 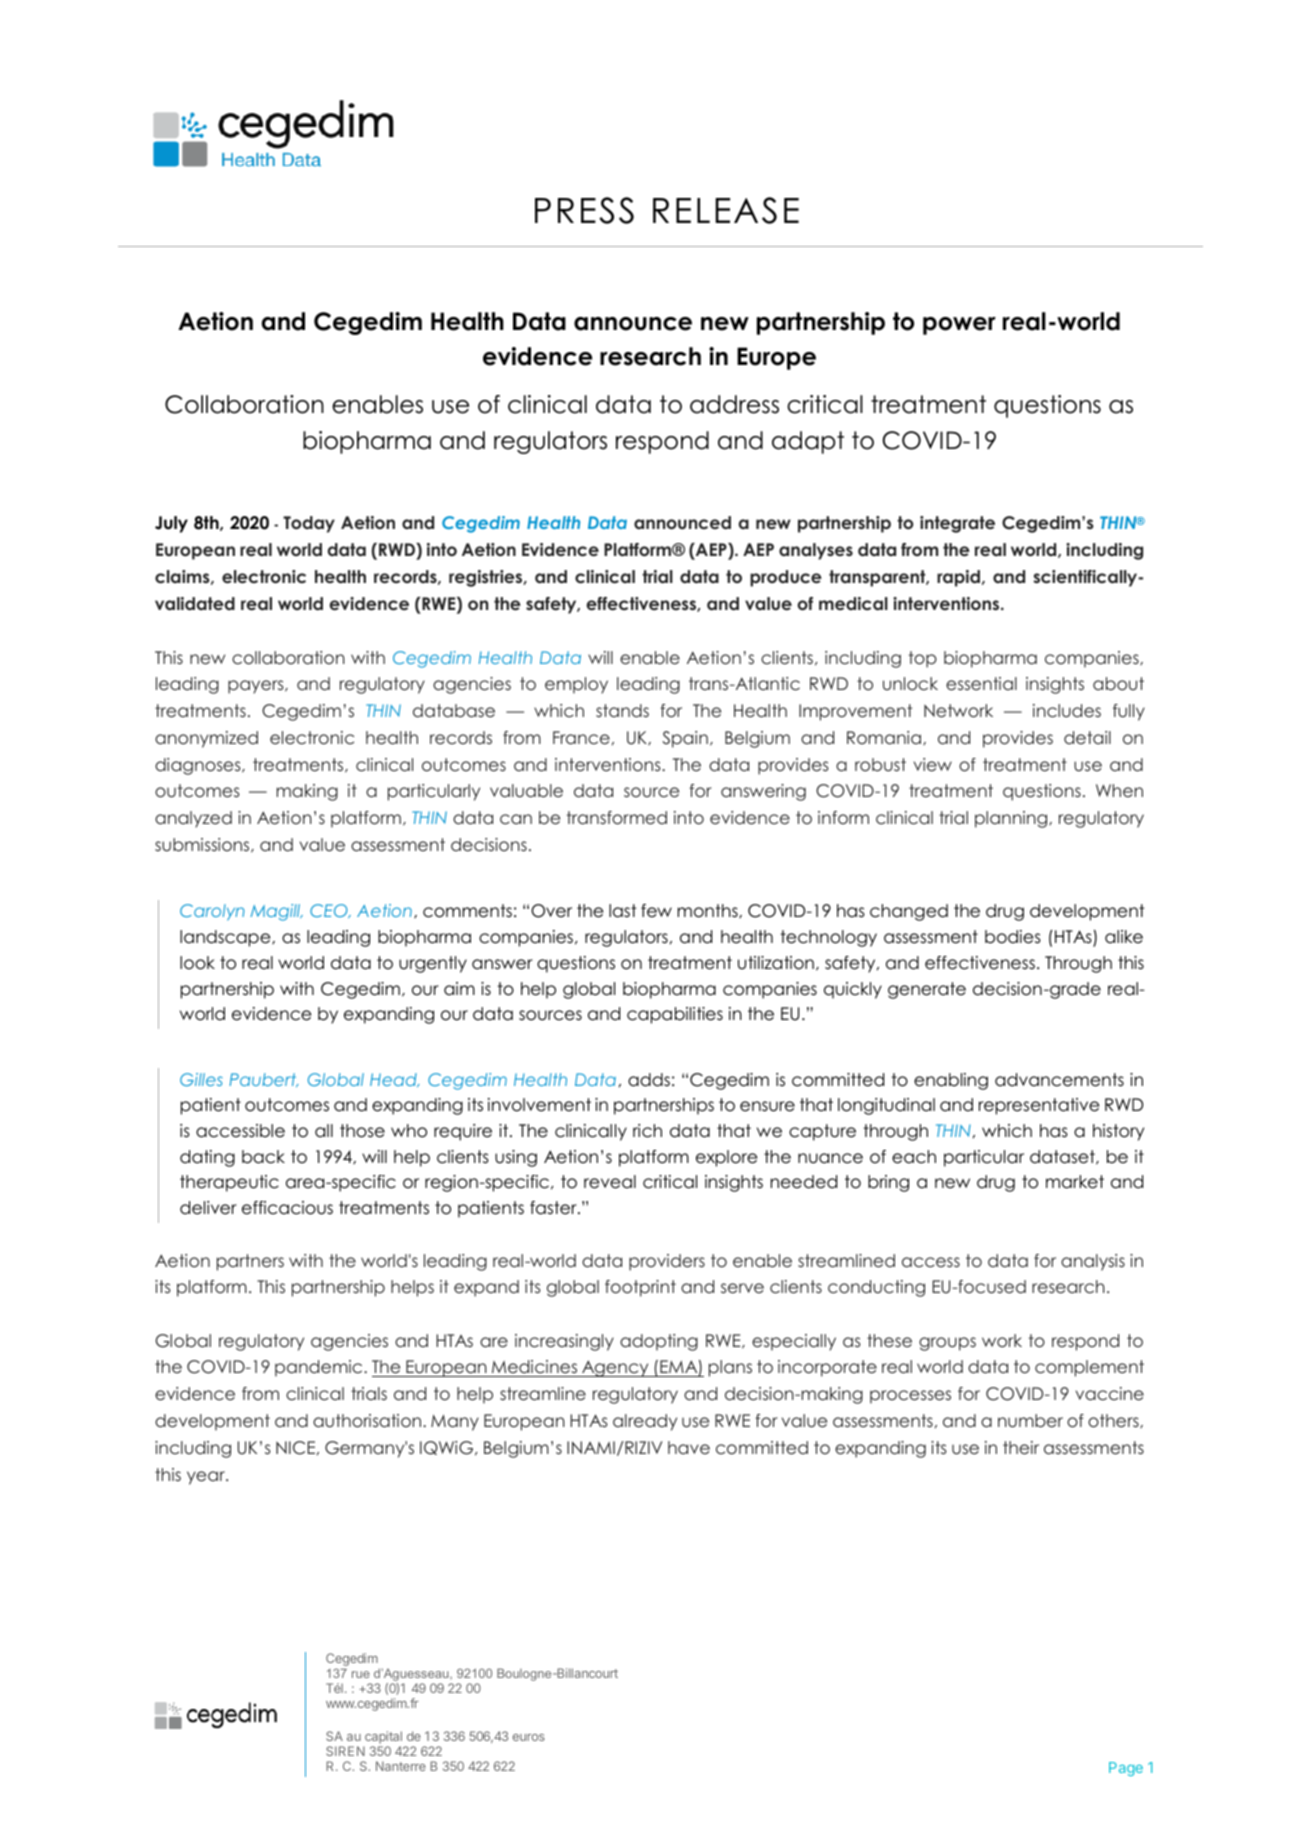 I want to click on landscape, so click(x=226, y=938).
